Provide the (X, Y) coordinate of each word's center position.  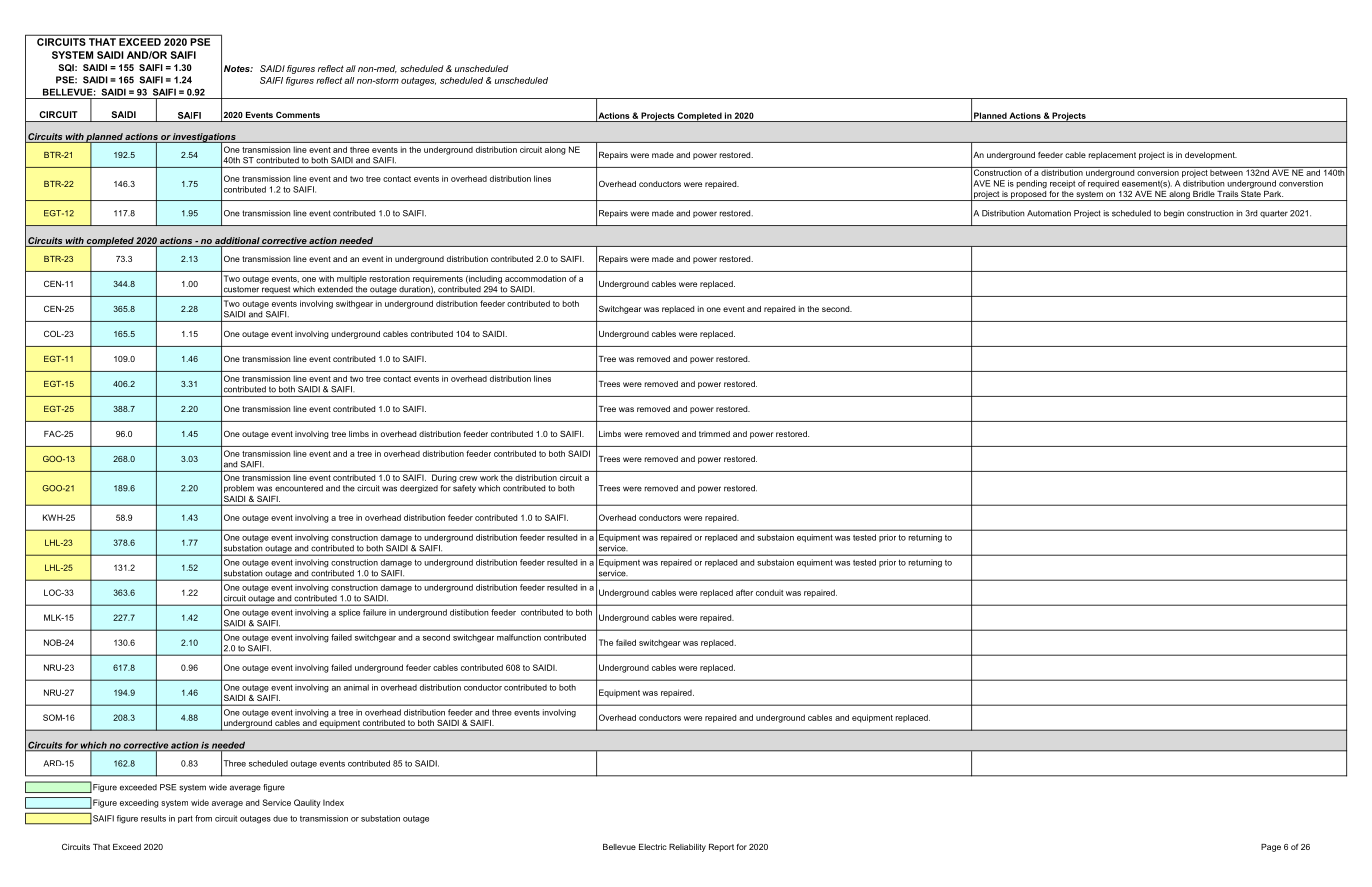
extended (335, 289)
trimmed (714, 434)
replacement (1112, 156)
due (280, 818)
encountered (299, 488)
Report (721, 848)
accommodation (535, 278)
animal (356, 687)
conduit (769, 592)
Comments (298, 115)
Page (1271, 848)
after (744, 592)
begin (1174, 214)
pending (1032, 184)
